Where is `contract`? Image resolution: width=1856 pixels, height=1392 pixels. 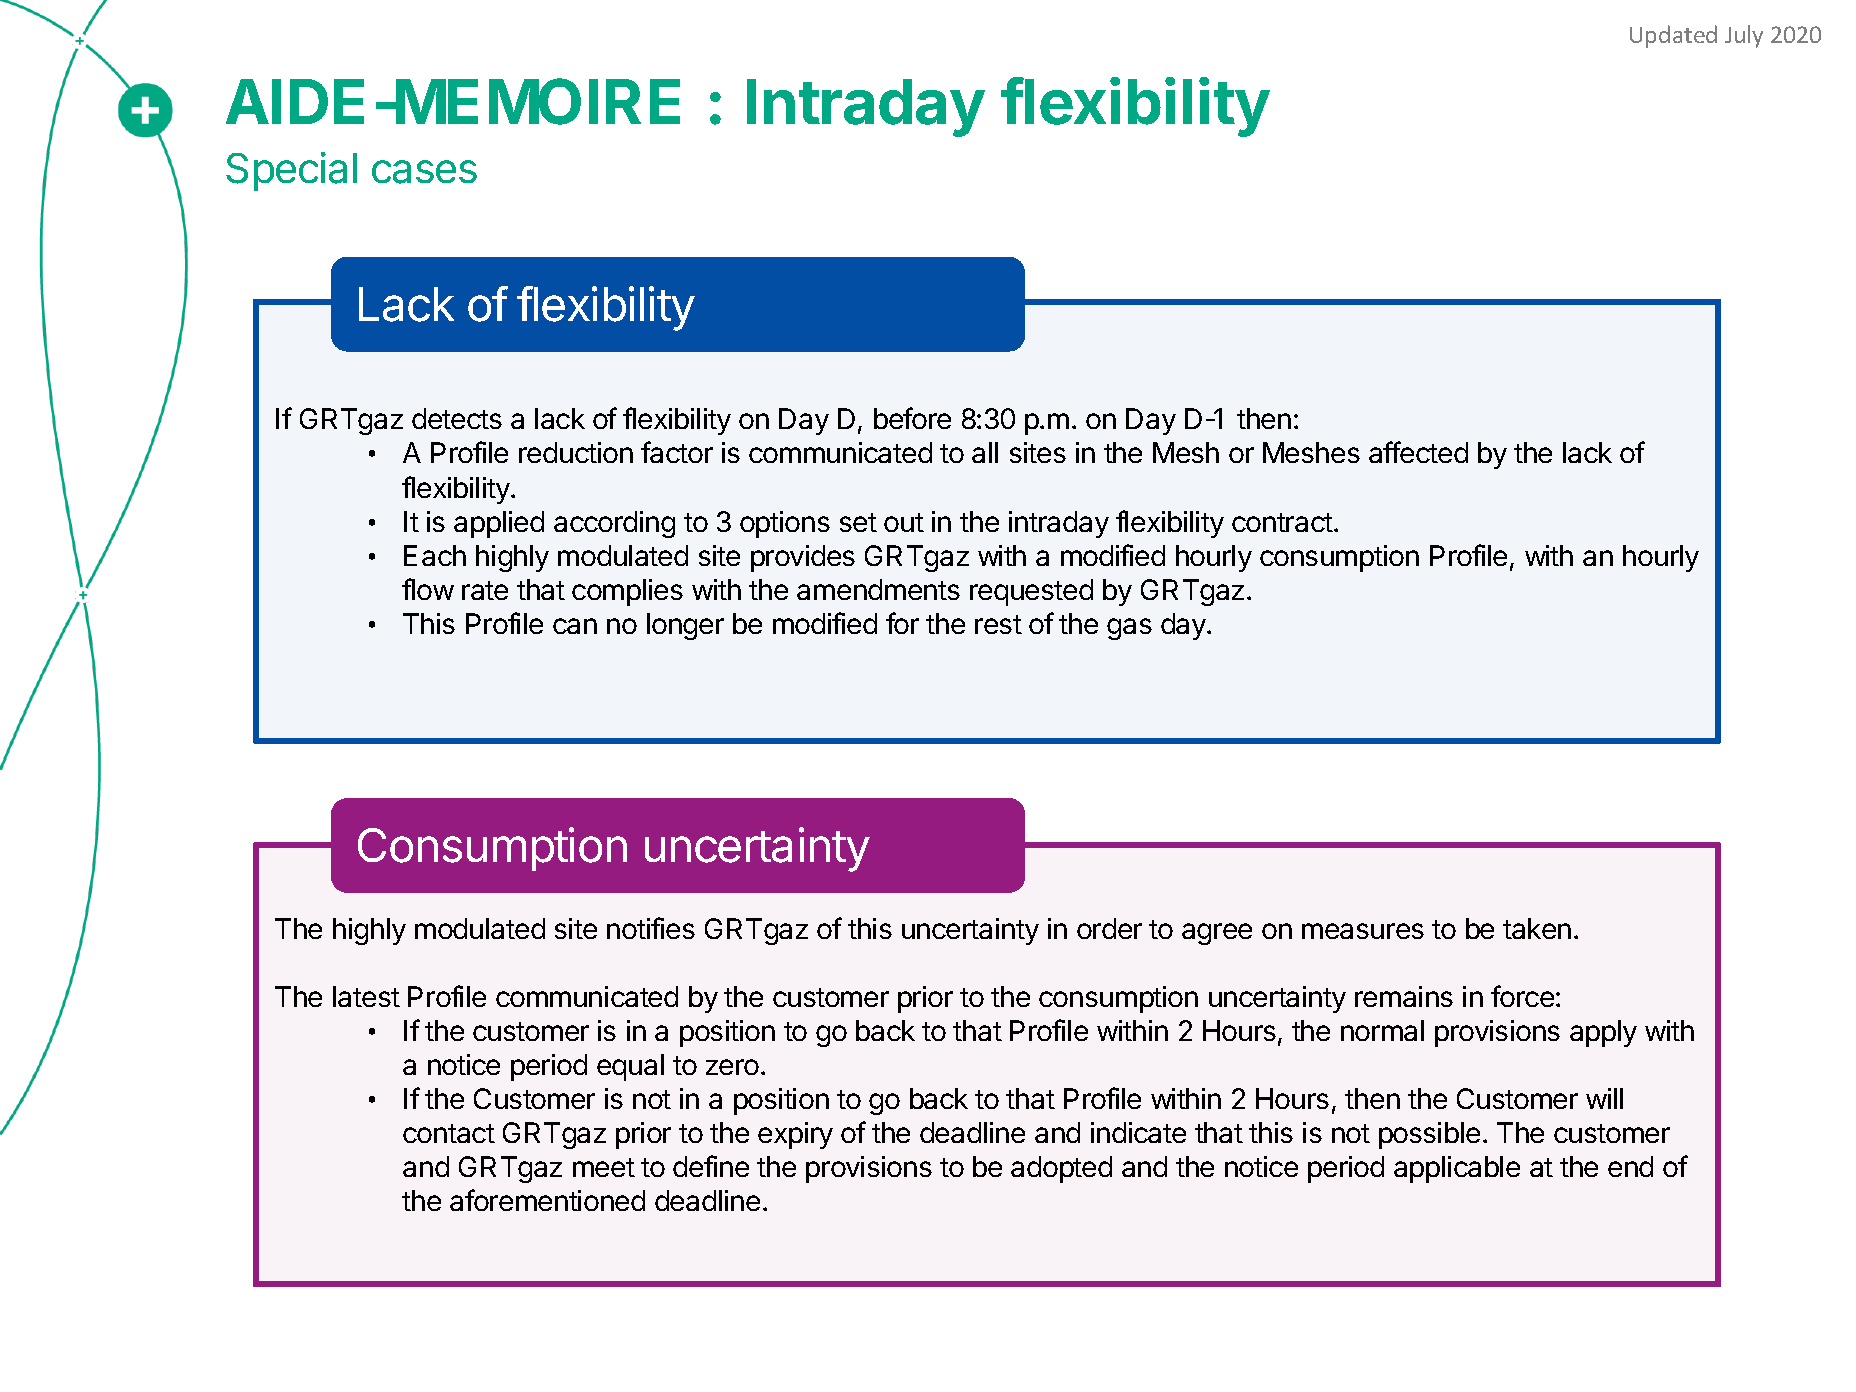 contract is located at coordinates (1282, 522).
